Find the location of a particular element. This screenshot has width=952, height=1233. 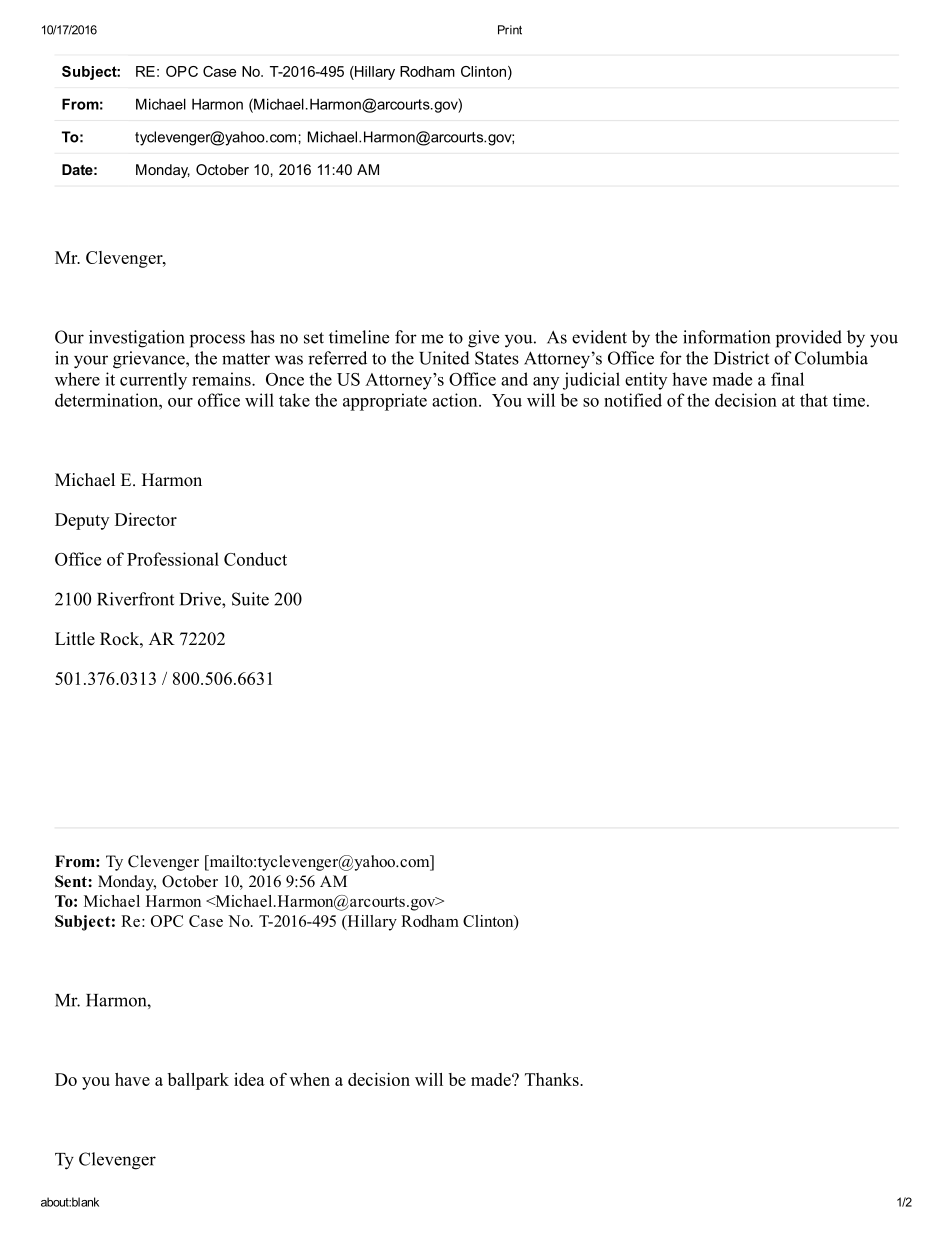

information is located at coordinates (727, 337).
